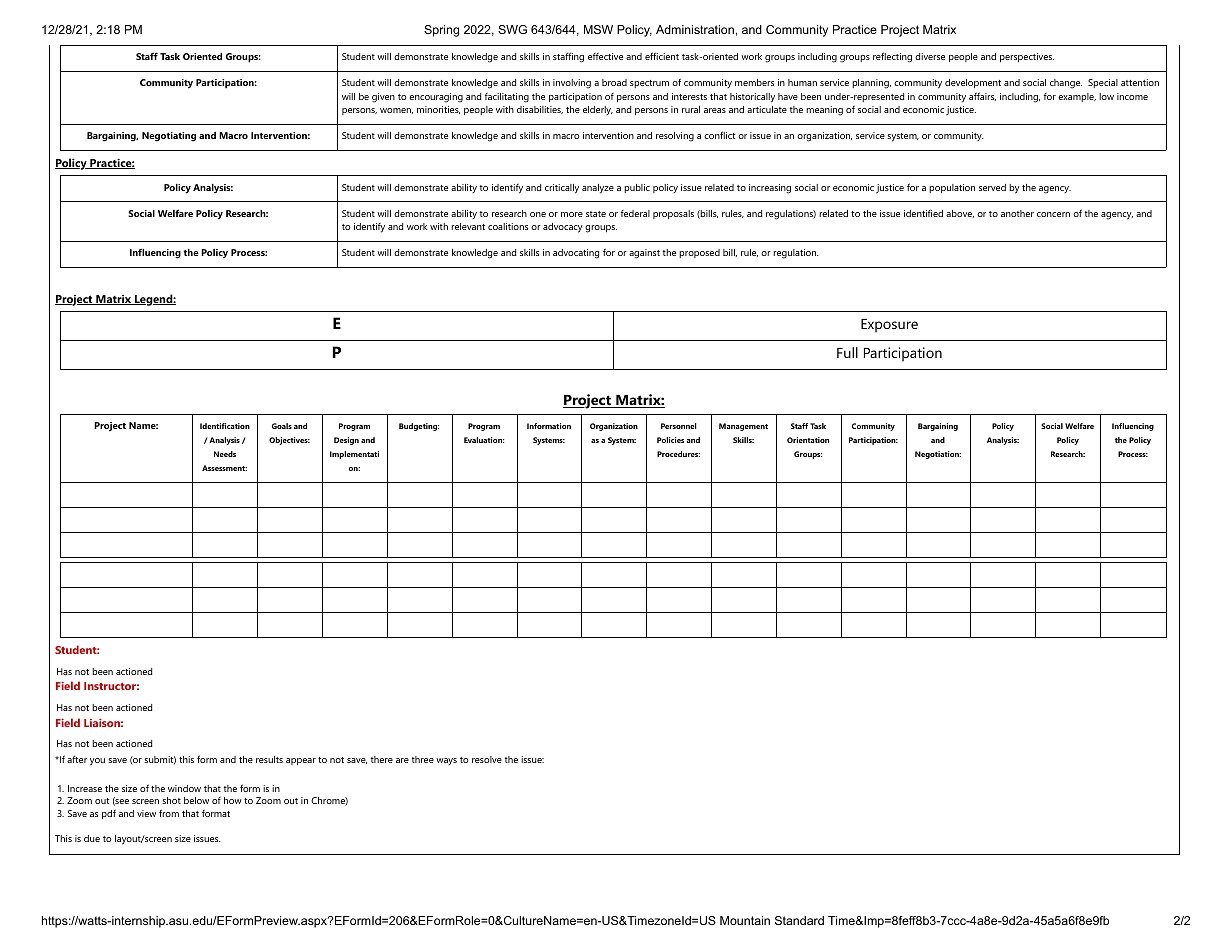 This image has height=952, width=1232. What do you see at coordinates (225, 426) in the image?
I see `Identification` at bounding box center [225, 426].
